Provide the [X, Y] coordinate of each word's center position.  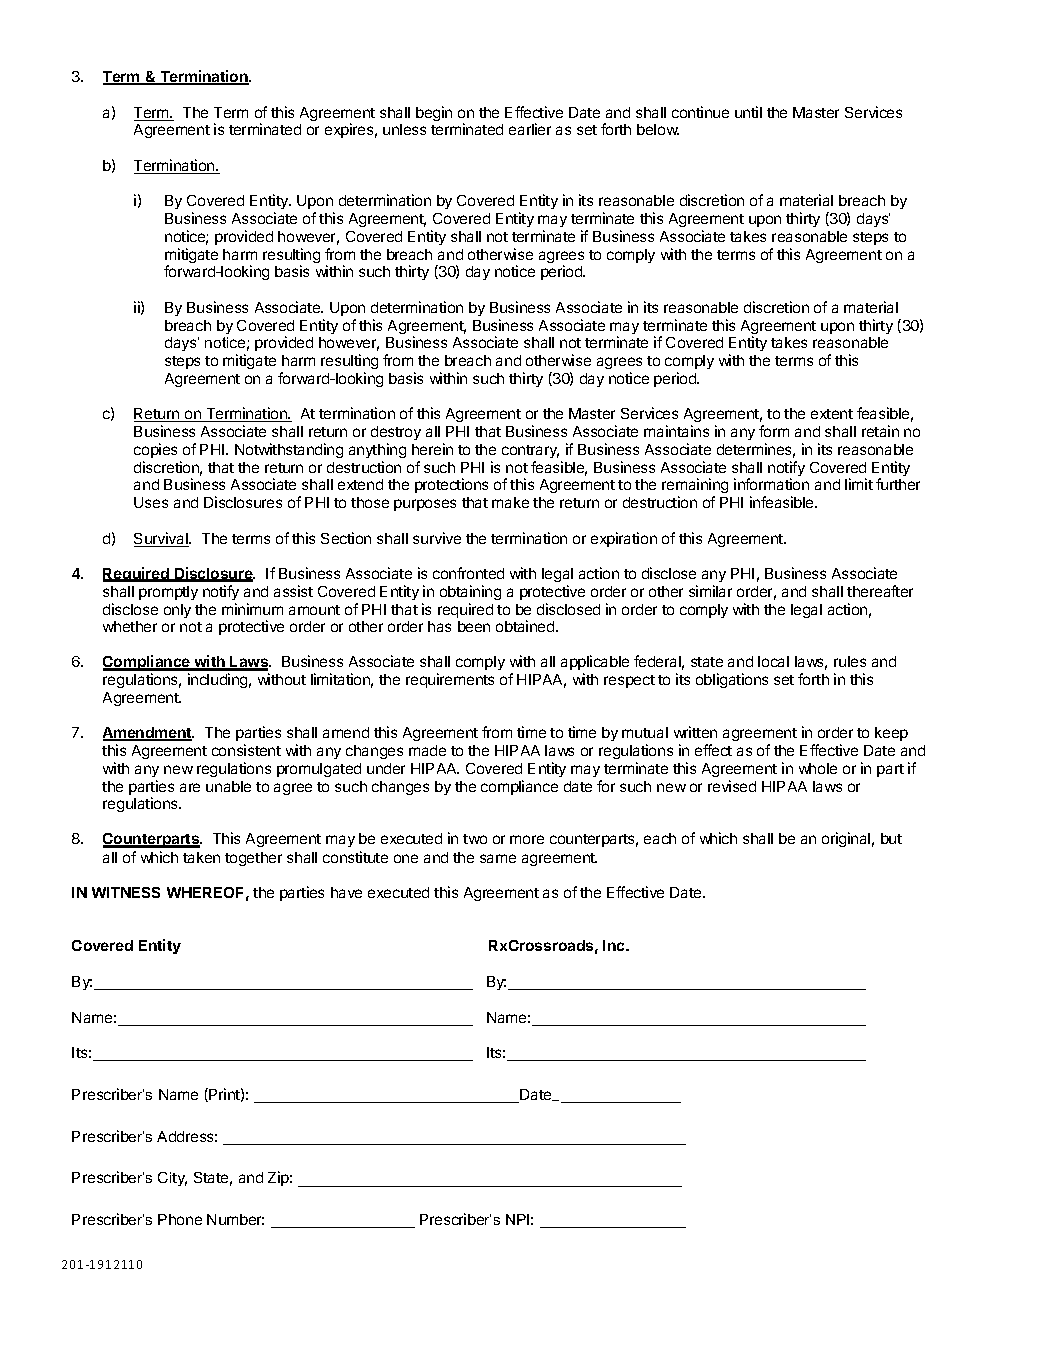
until [748, 112]
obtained [526, 626]
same [498, 858]
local [773, 661]
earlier [530, 129]
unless [404, 129]
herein [432, 449]
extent [832, 414]
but [891, 838]
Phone [180, 1219]
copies [155, 450]
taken [201, 857]
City [172, 1179]
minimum [252, 609]
